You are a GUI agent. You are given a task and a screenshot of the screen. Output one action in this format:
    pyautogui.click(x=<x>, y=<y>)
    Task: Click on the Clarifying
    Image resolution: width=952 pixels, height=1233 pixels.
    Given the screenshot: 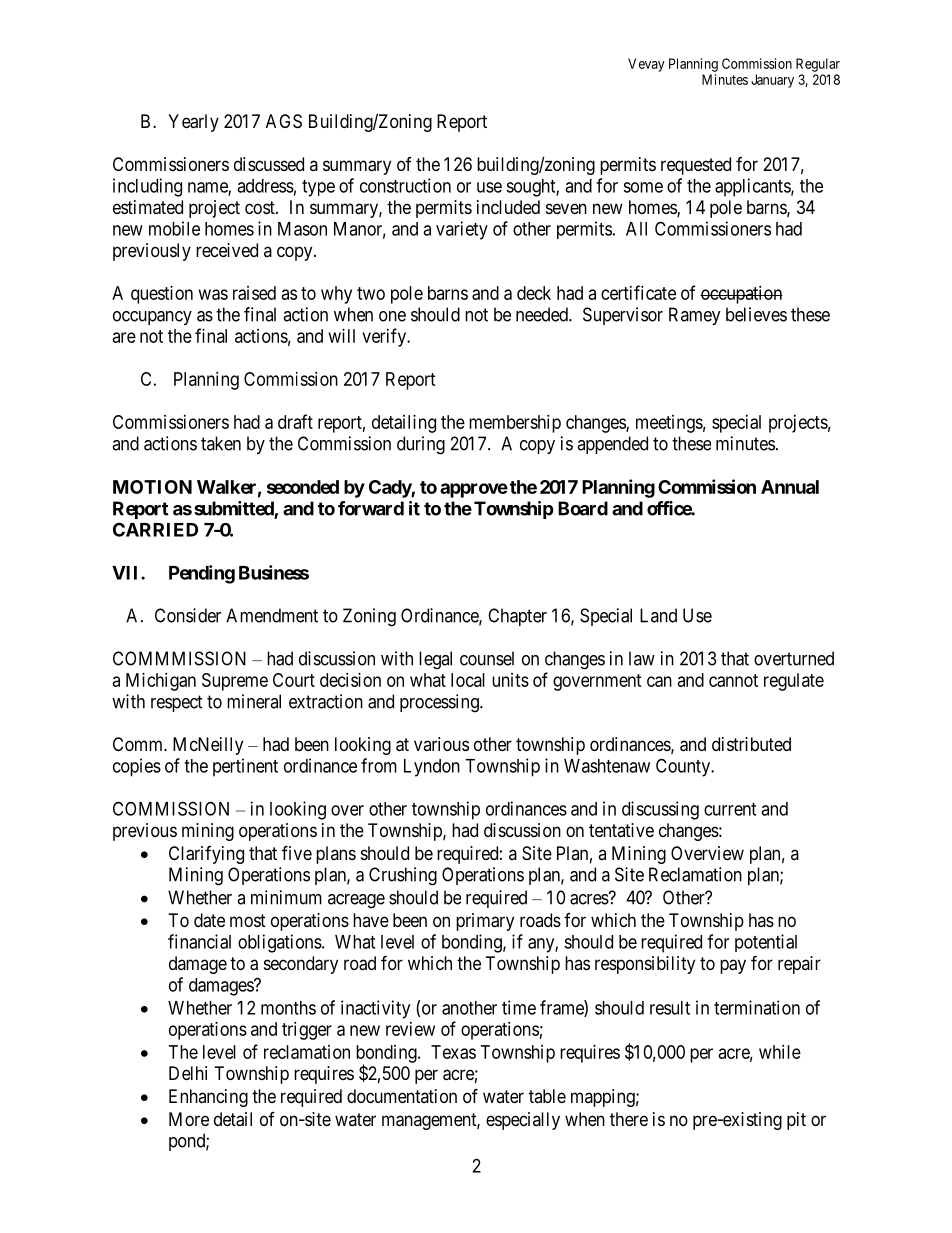 What is the action you would take?
    pyautogui.click(x=206, y=855)
